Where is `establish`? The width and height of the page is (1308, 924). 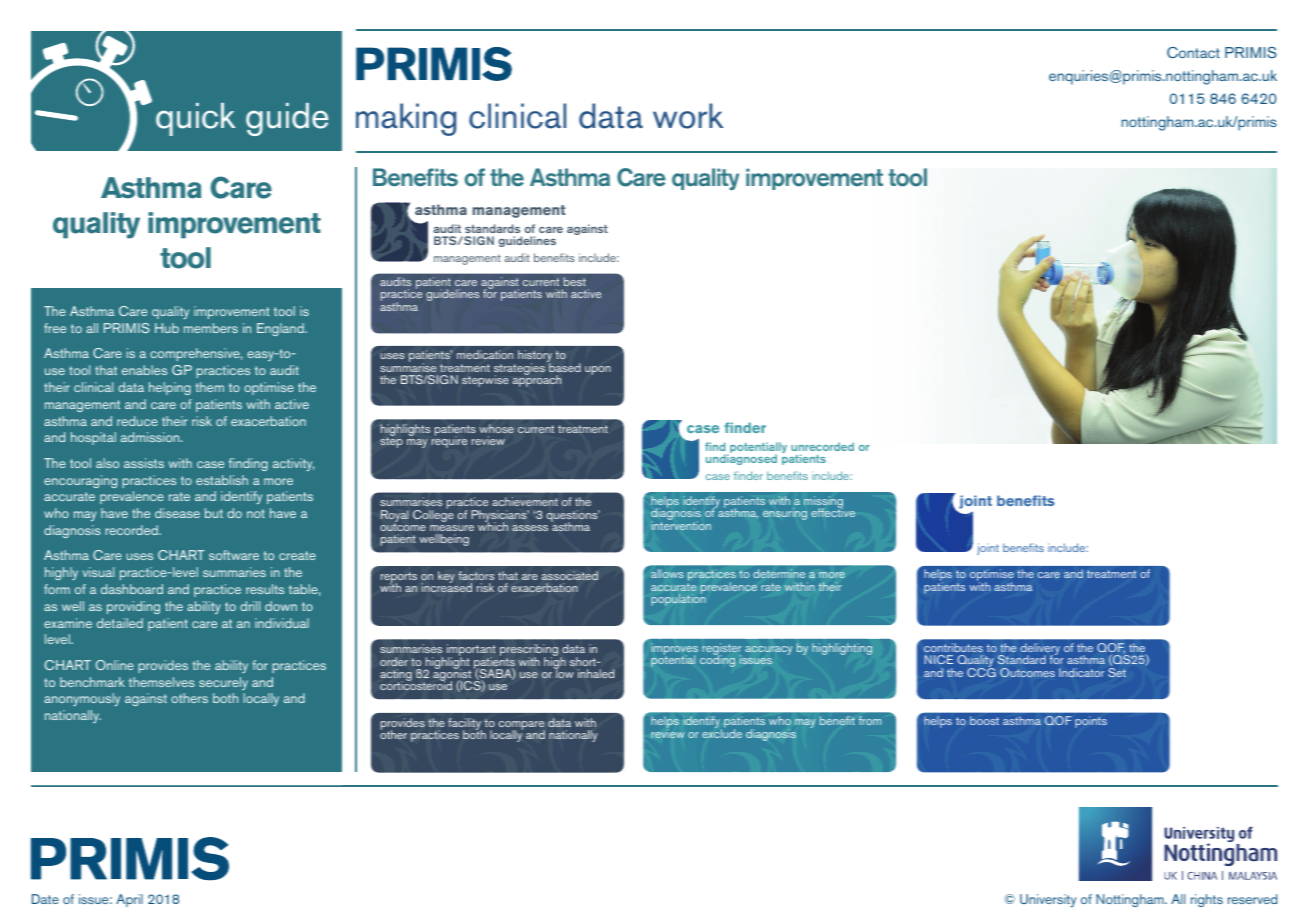
establish is located at coordinates (222, 480).
